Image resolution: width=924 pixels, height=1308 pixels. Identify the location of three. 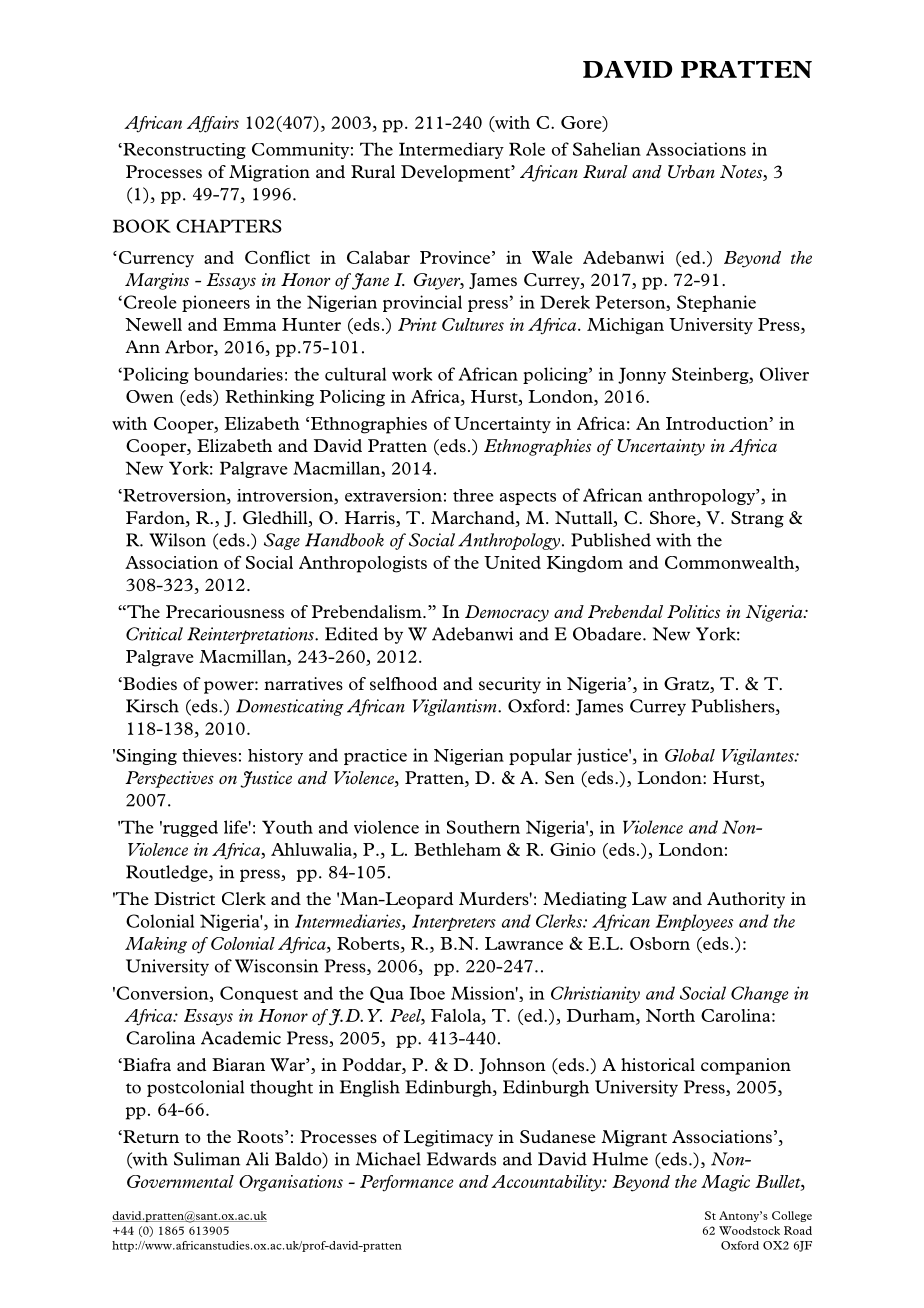
(473, 495).
